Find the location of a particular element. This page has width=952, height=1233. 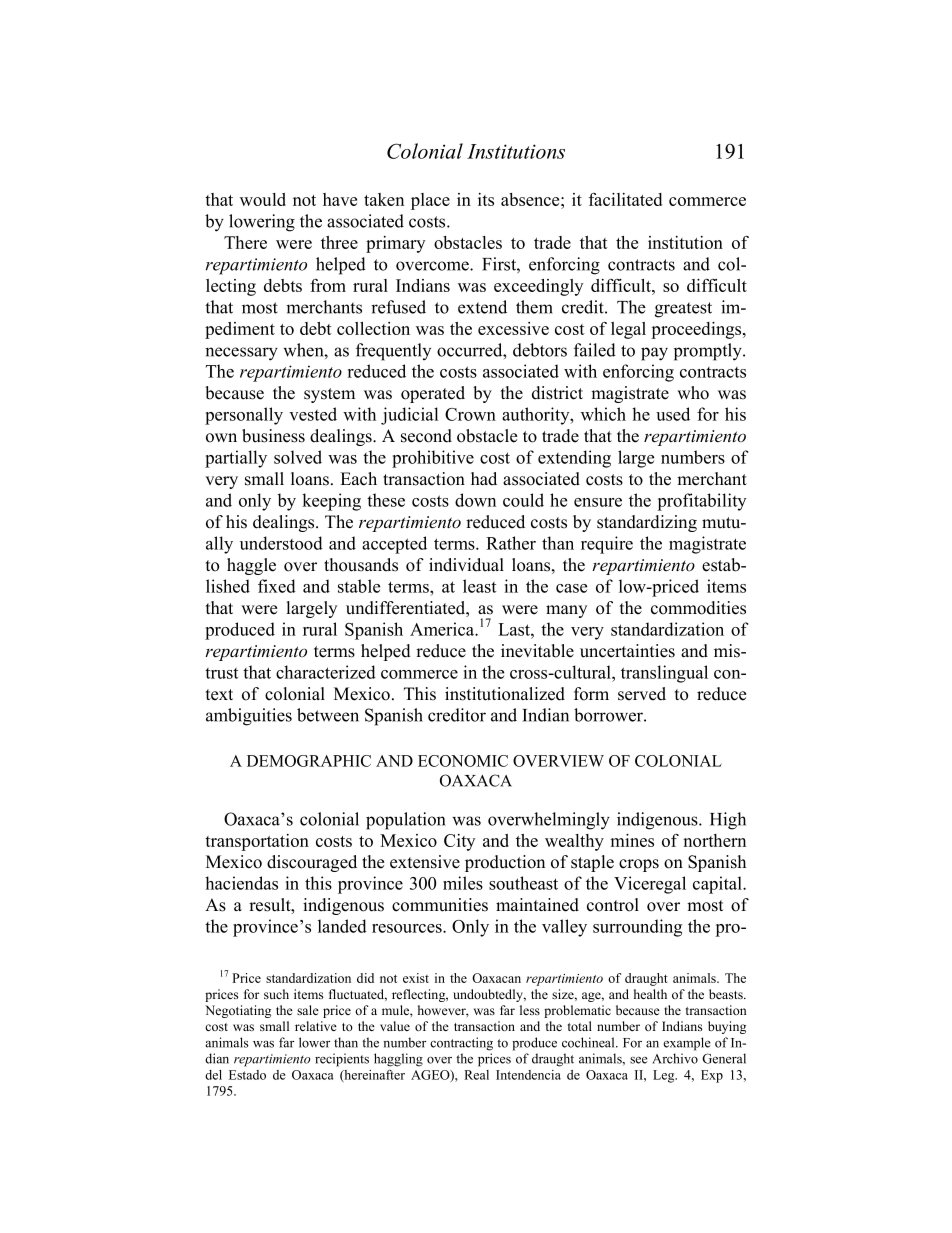

would is located at coordinates (263, 199).
